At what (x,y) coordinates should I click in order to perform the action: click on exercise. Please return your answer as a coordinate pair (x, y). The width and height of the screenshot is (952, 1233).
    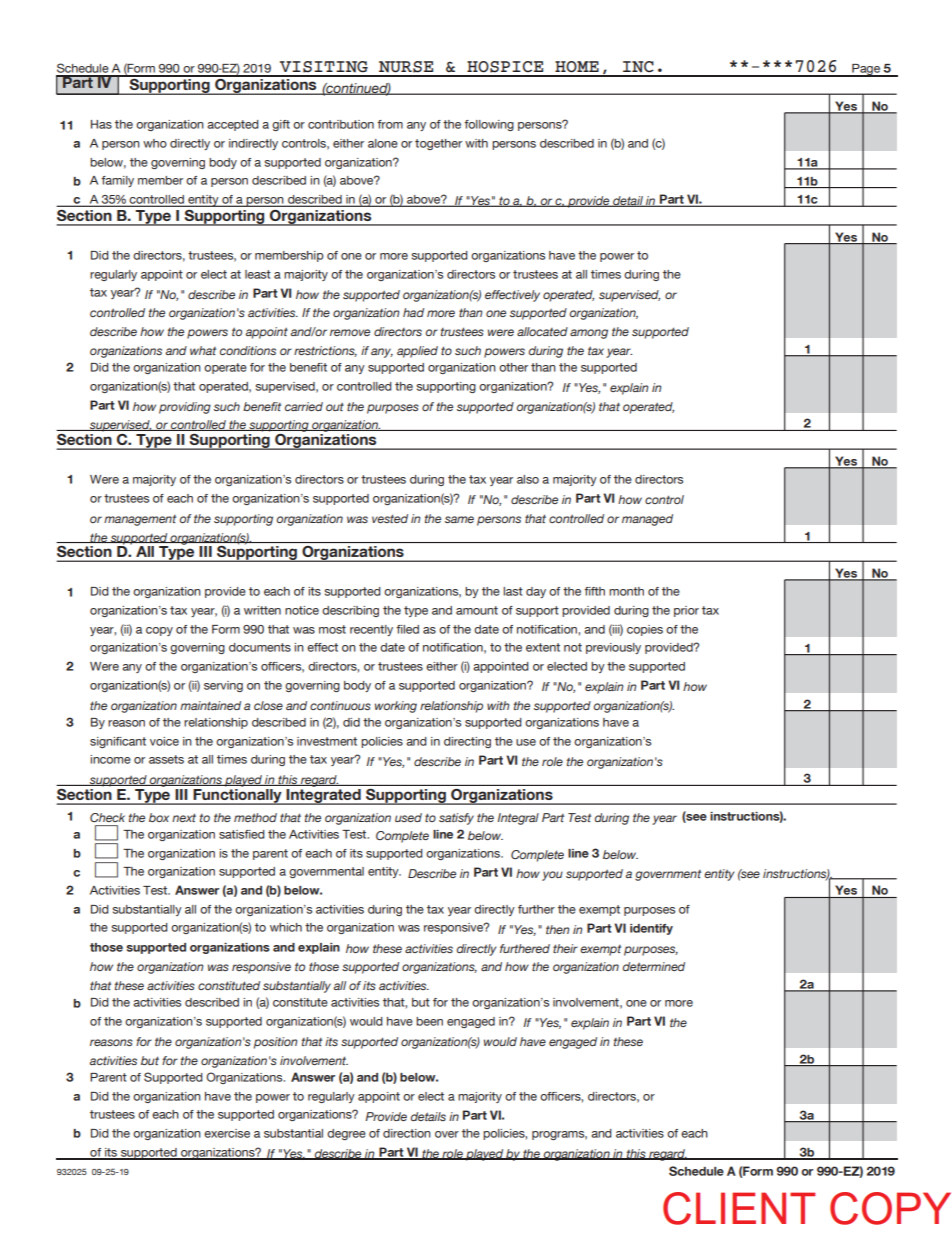
    Looking at the image, I should click on (227, 1133).
